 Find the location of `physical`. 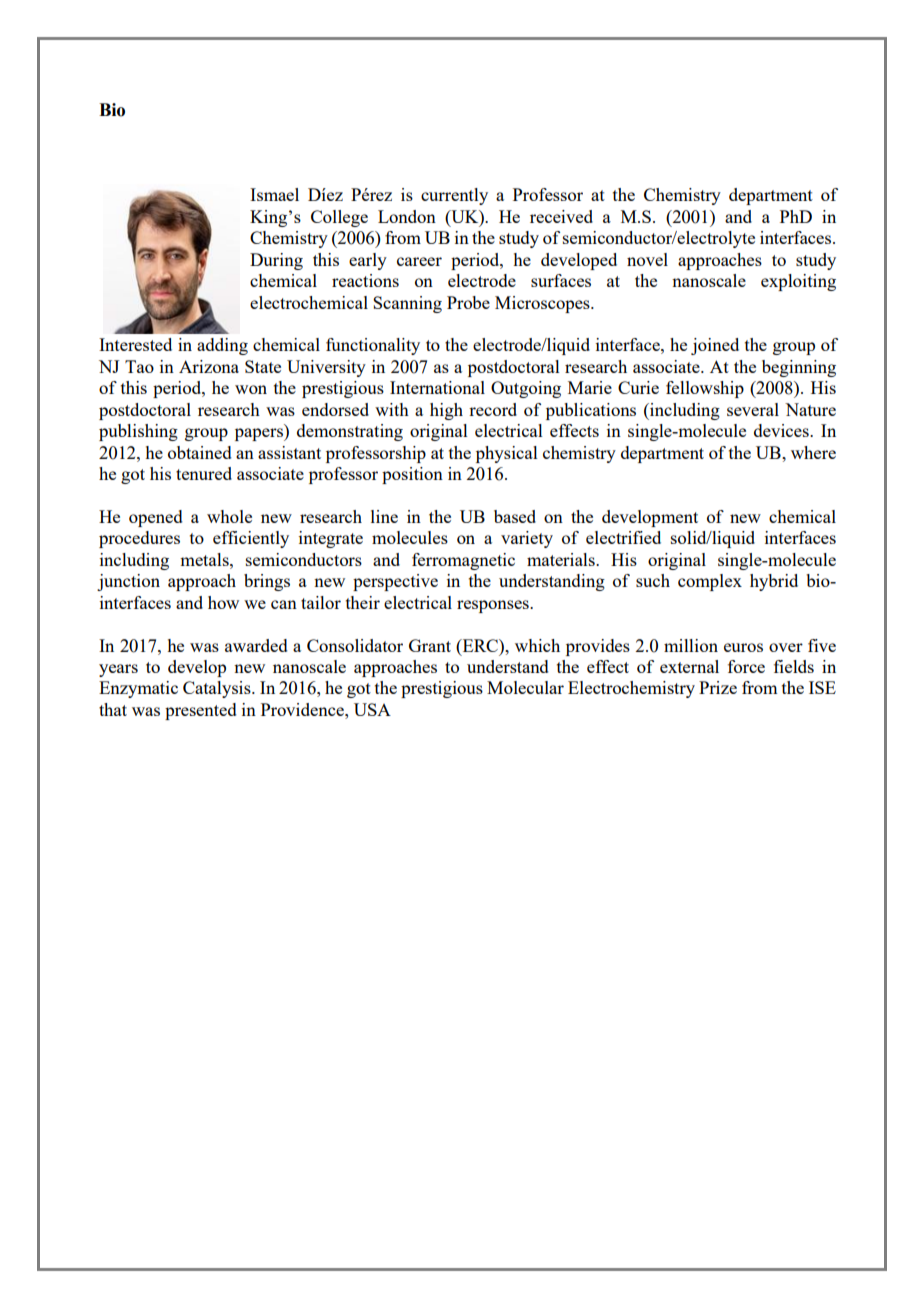

physical is located at coordinates (507, 454).
